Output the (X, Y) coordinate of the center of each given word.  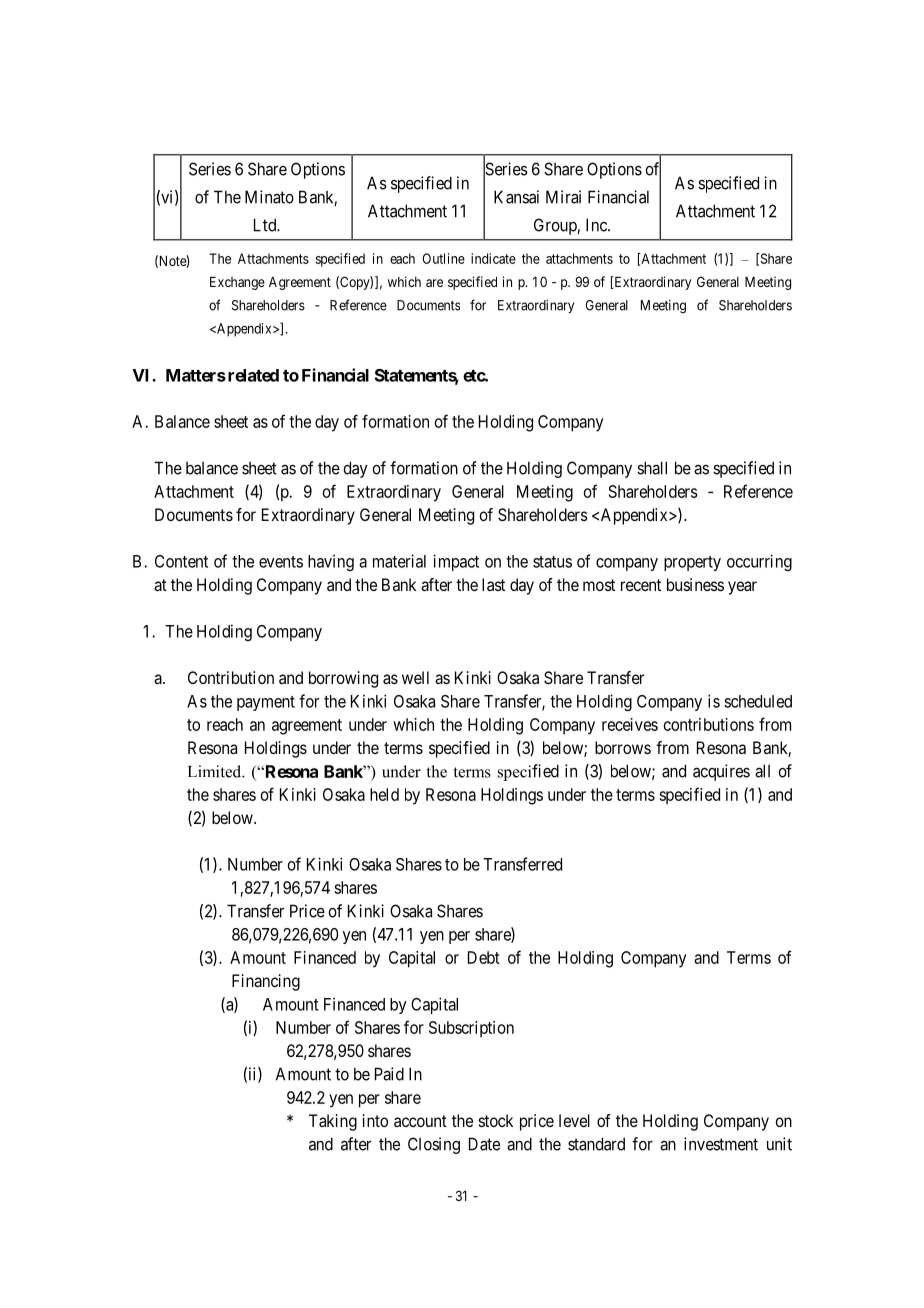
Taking (333, 1122)
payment (266, 703)
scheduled (758, 701)
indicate (493, 258)
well (415, 677)
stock (496, 1120)
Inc (597, 225)
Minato (269, 197)
